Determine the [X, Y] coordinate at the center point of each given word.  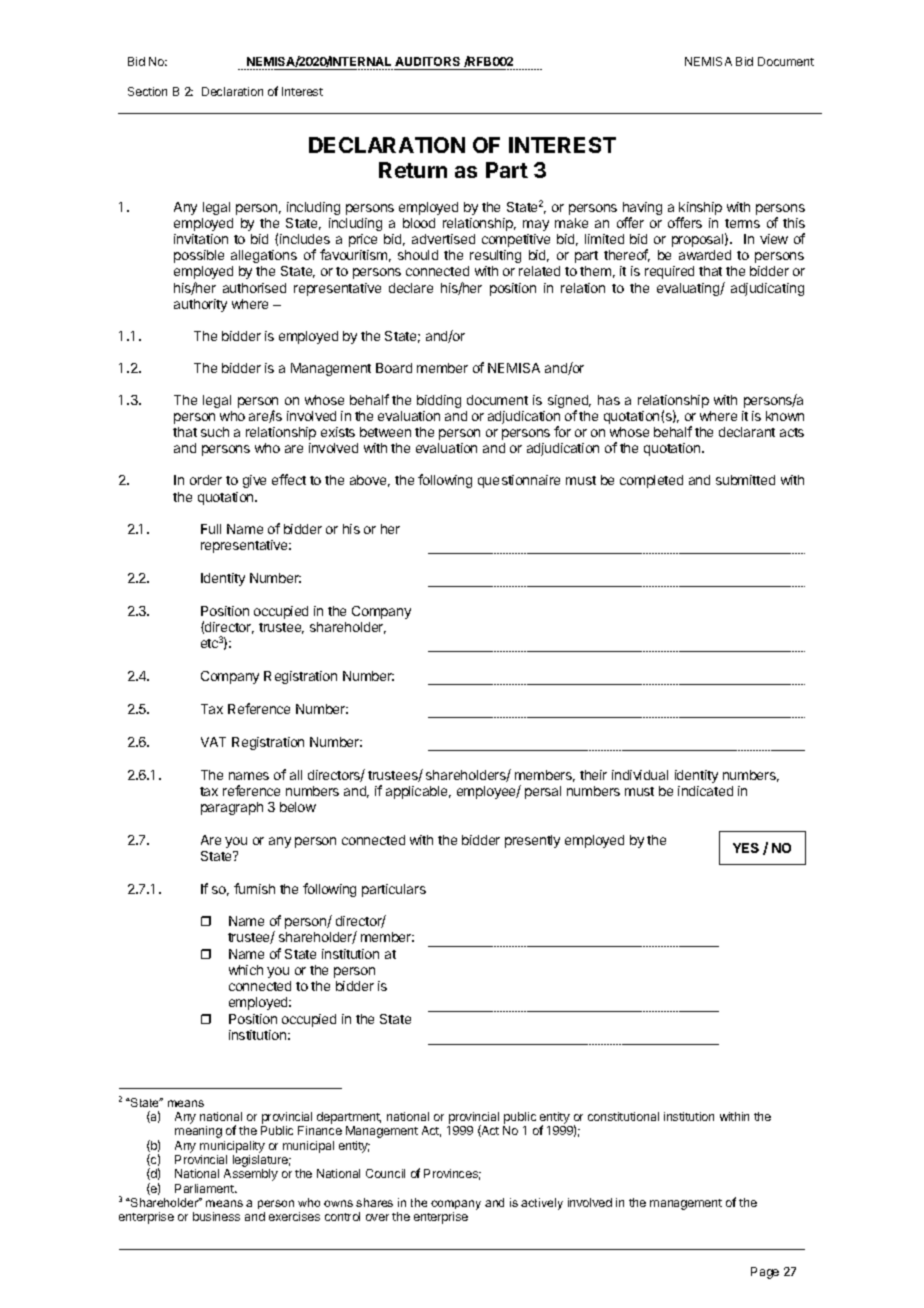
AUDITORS [427, 61]
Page [765, 1273]
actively [542, 1204]
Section [147, 91]
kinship [700, 210]
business [216, 1216]
